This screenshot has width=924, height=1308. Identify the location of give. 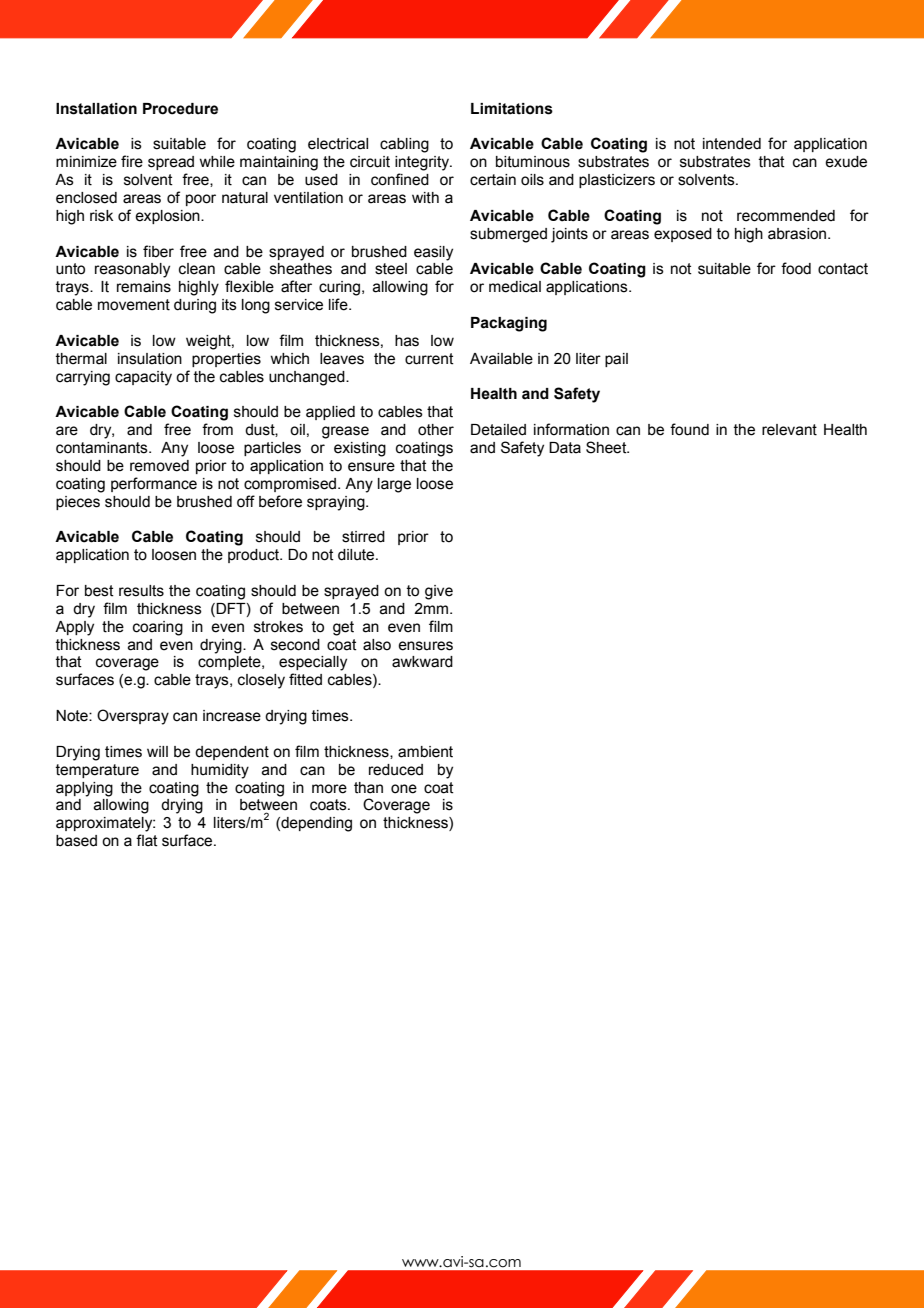
(439, 592).
